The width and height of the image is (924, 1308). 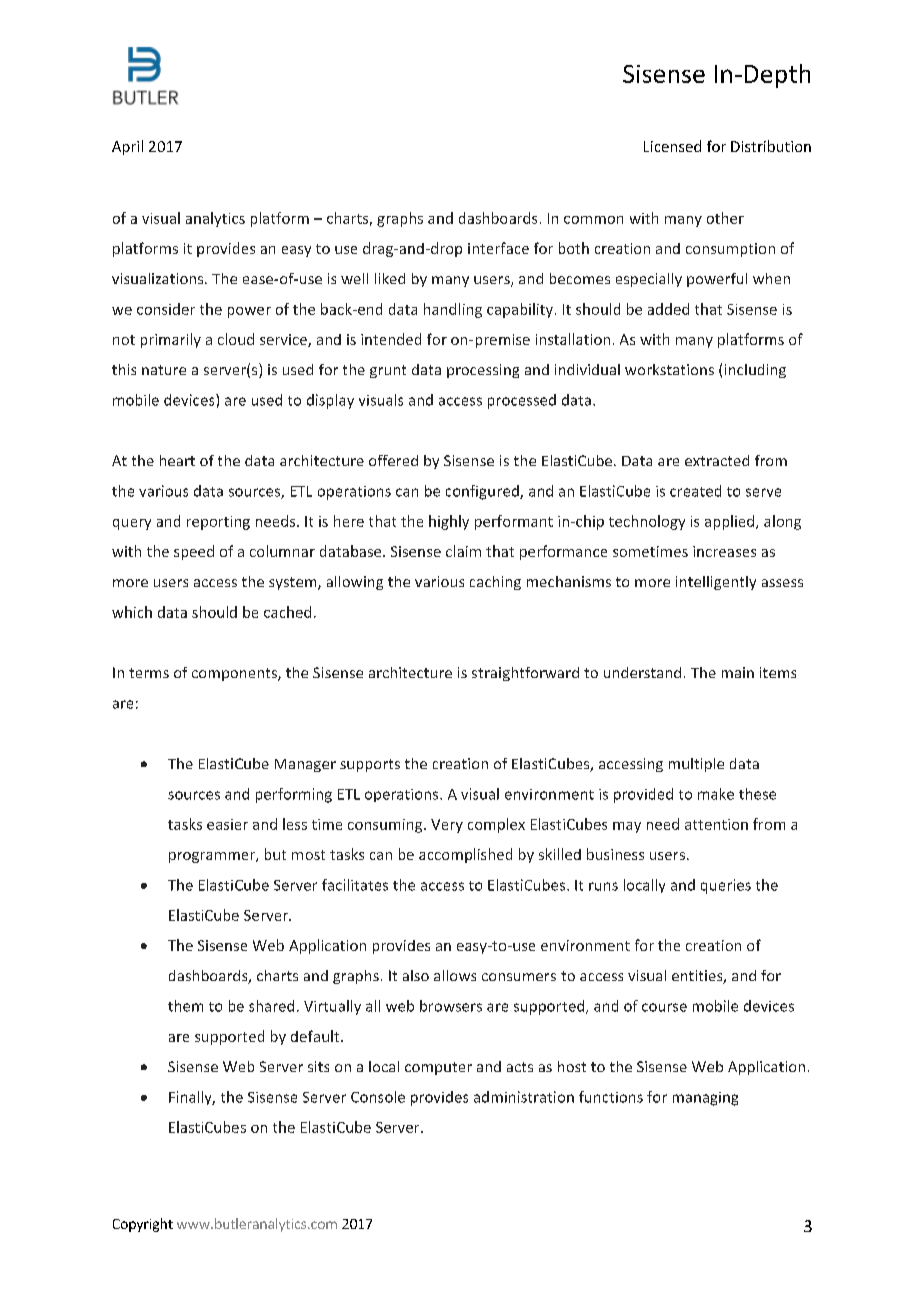 What do you see at coordinates (218, 523) in the image?
I see `reporting` at bounding box center [218, 523].
